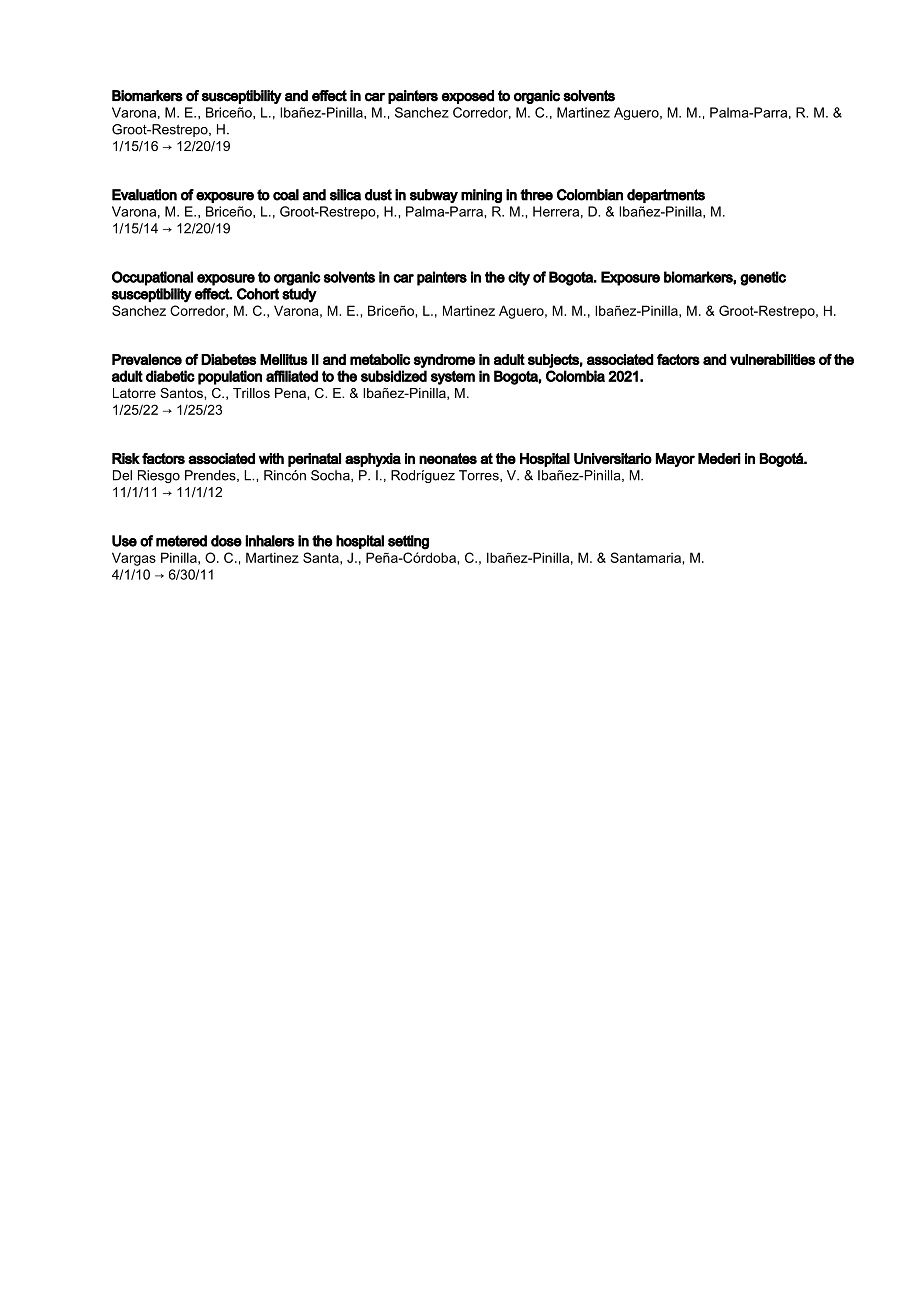 The height and width of the page is (1308, 924). I want to click on genetic, so click(763, 278).
